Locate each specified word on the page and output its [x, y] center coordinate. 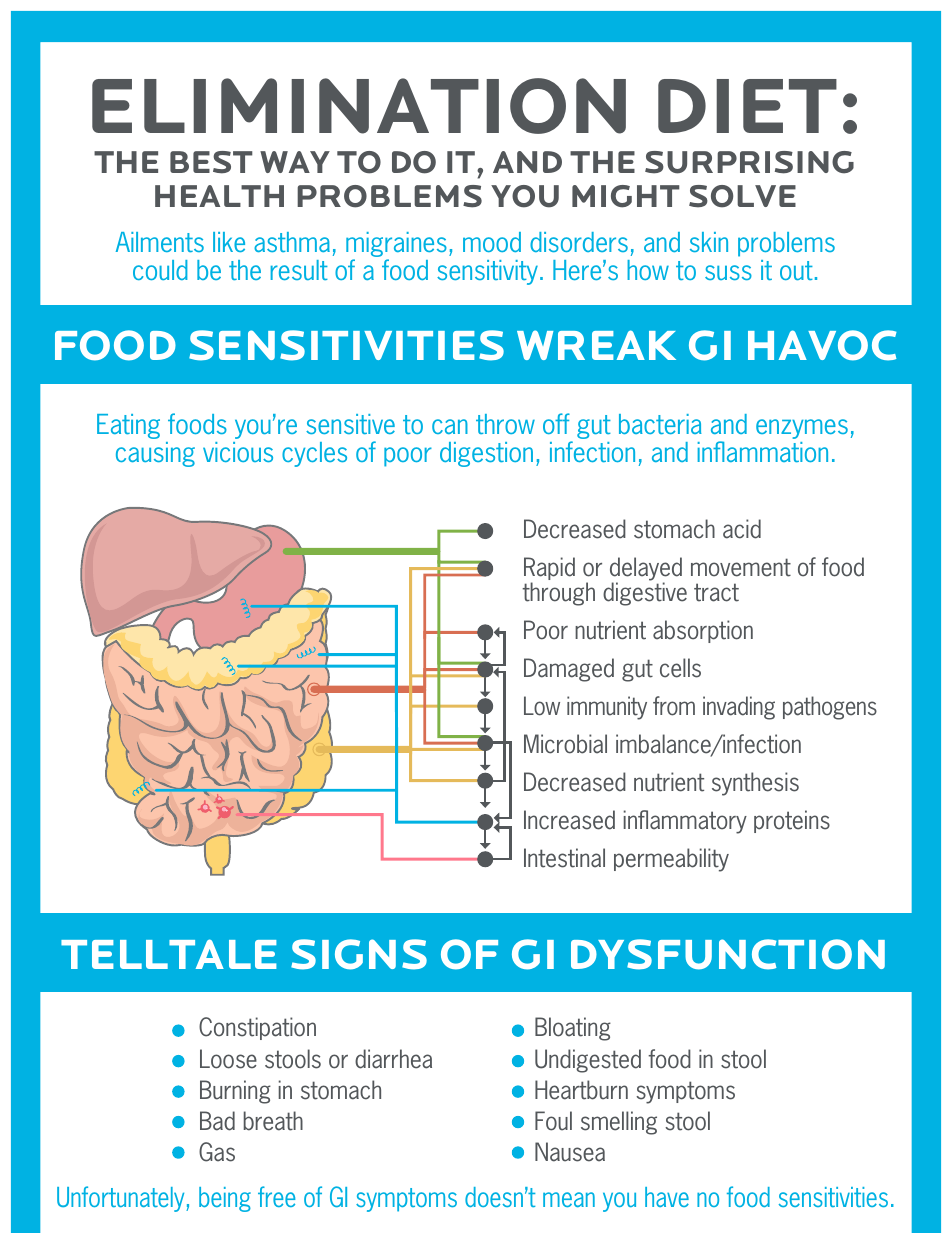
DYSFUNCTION [728, 954]
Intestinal [564, 858]
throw [505, 424]
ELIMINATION [359, 106]
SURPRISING [749, 162]
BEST [211, 162]
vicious [238, 452]
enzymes [802, 429]
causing [155, 454]
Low [542, 706]
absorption [703, 631]
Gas [217, 1152]
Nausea [570, 1152]
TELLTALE [168, 954]
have [667, 1197]
